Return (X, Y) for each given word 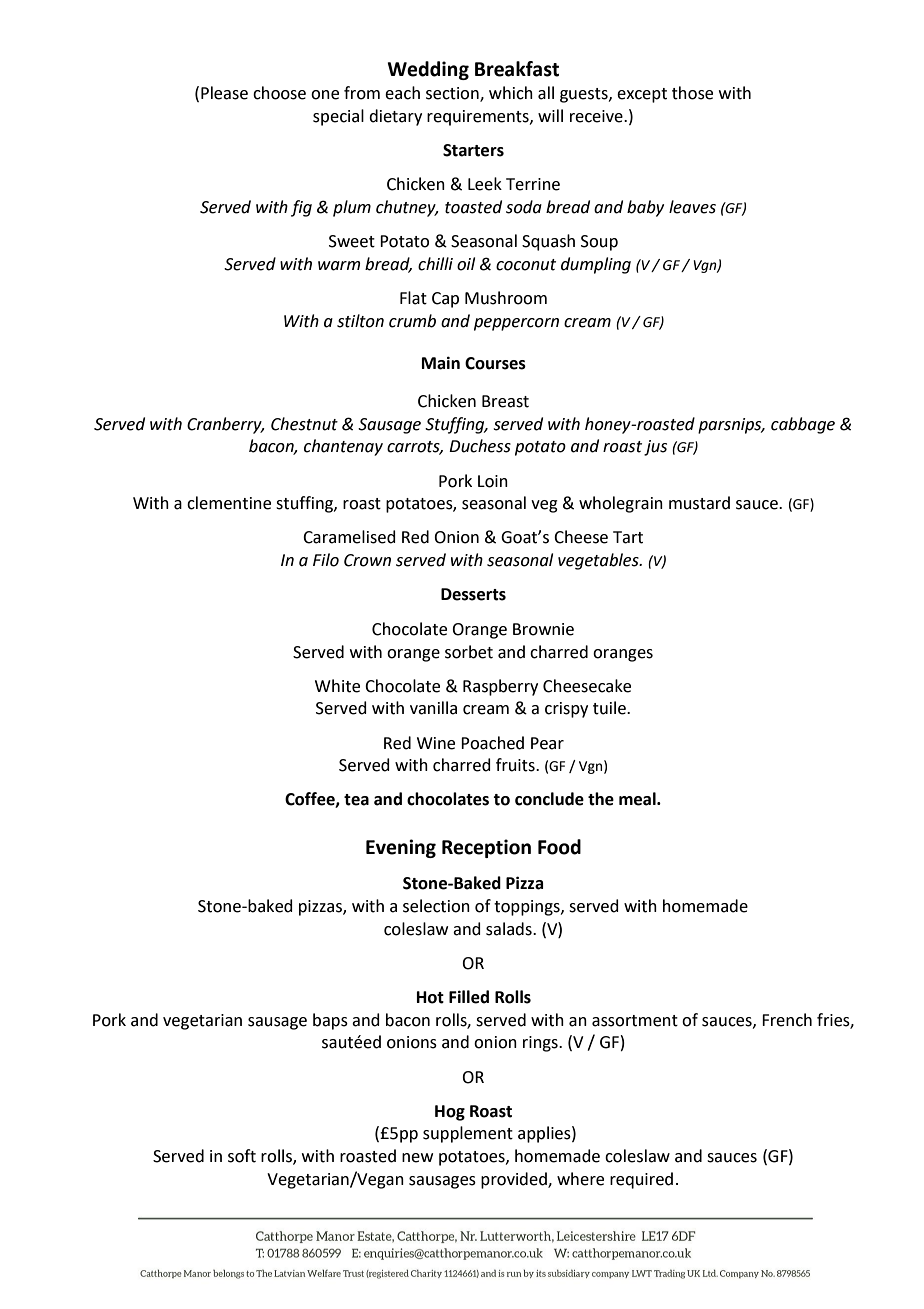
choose (279, 93)
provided (515, 1180)
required (641, 1180)
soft (242, 1156)
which (511, 93)
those (692, 93)
